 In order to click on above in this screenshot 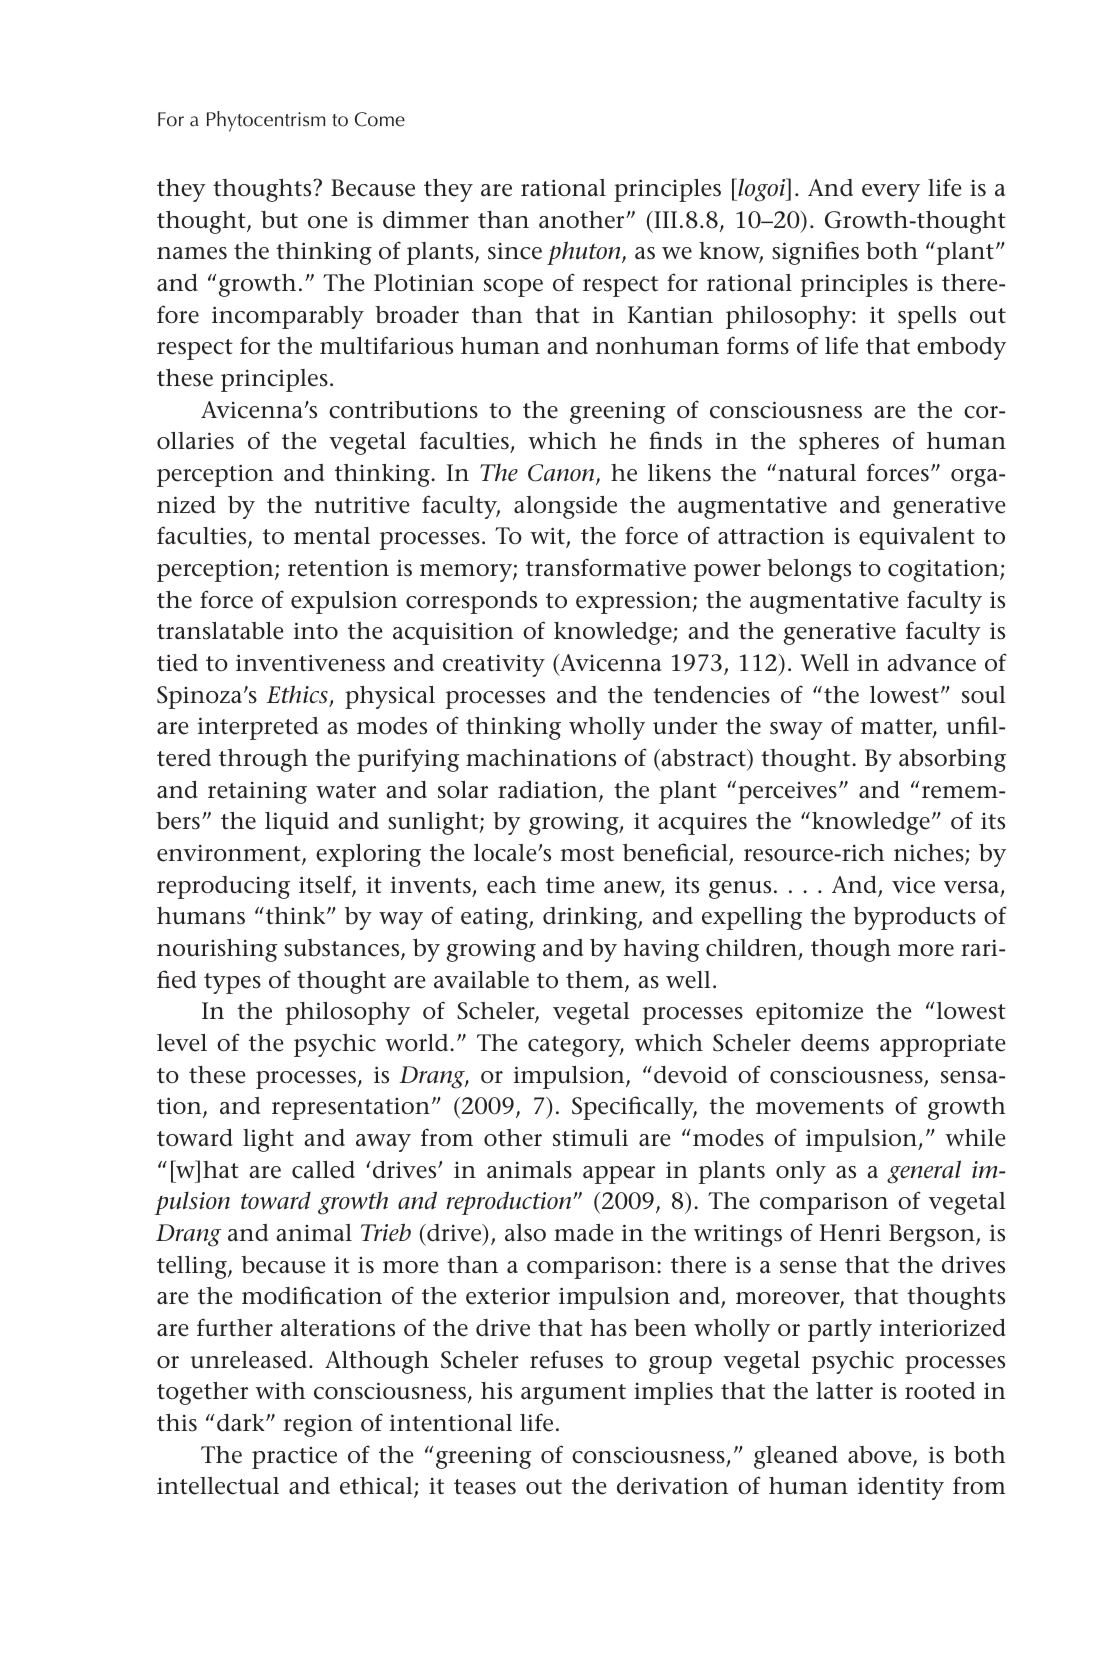, I will do `click(881, 1456)`.
